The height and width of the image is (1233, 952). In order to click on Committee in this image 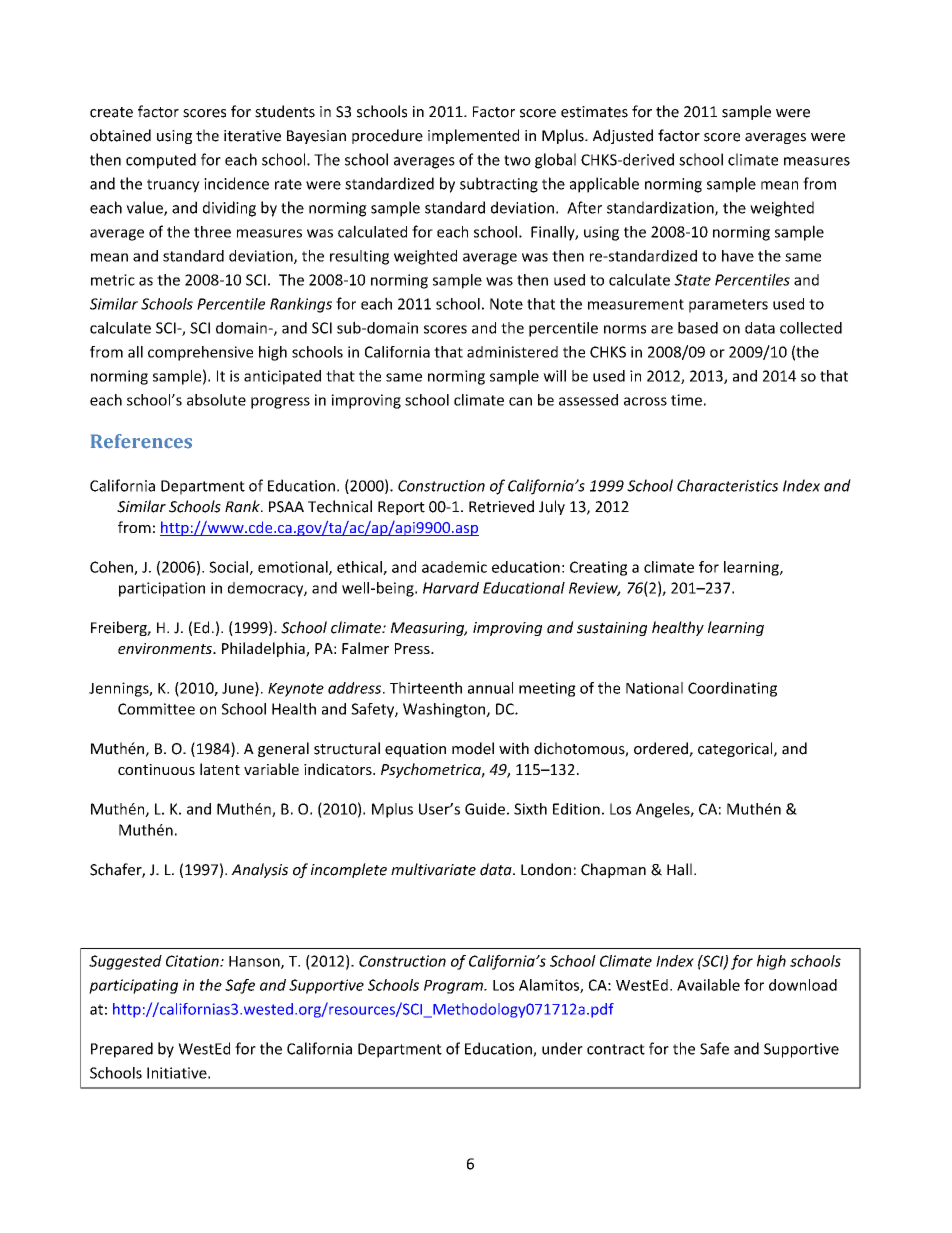, I will do `click(156, 709)`.
